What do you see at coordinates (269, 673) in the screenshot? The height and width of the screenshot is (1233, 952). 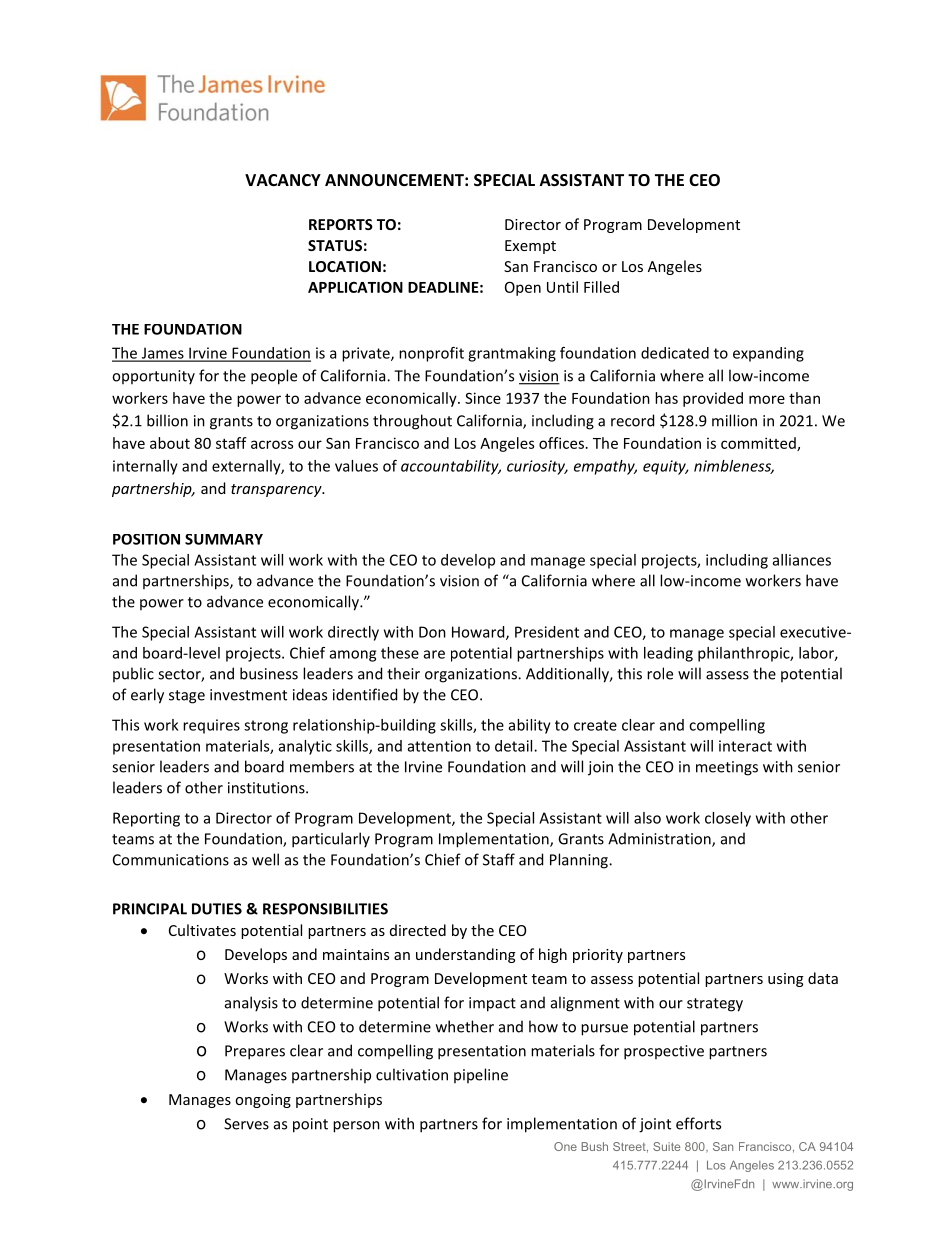 I see `business` at bounding box center [269, 673].
